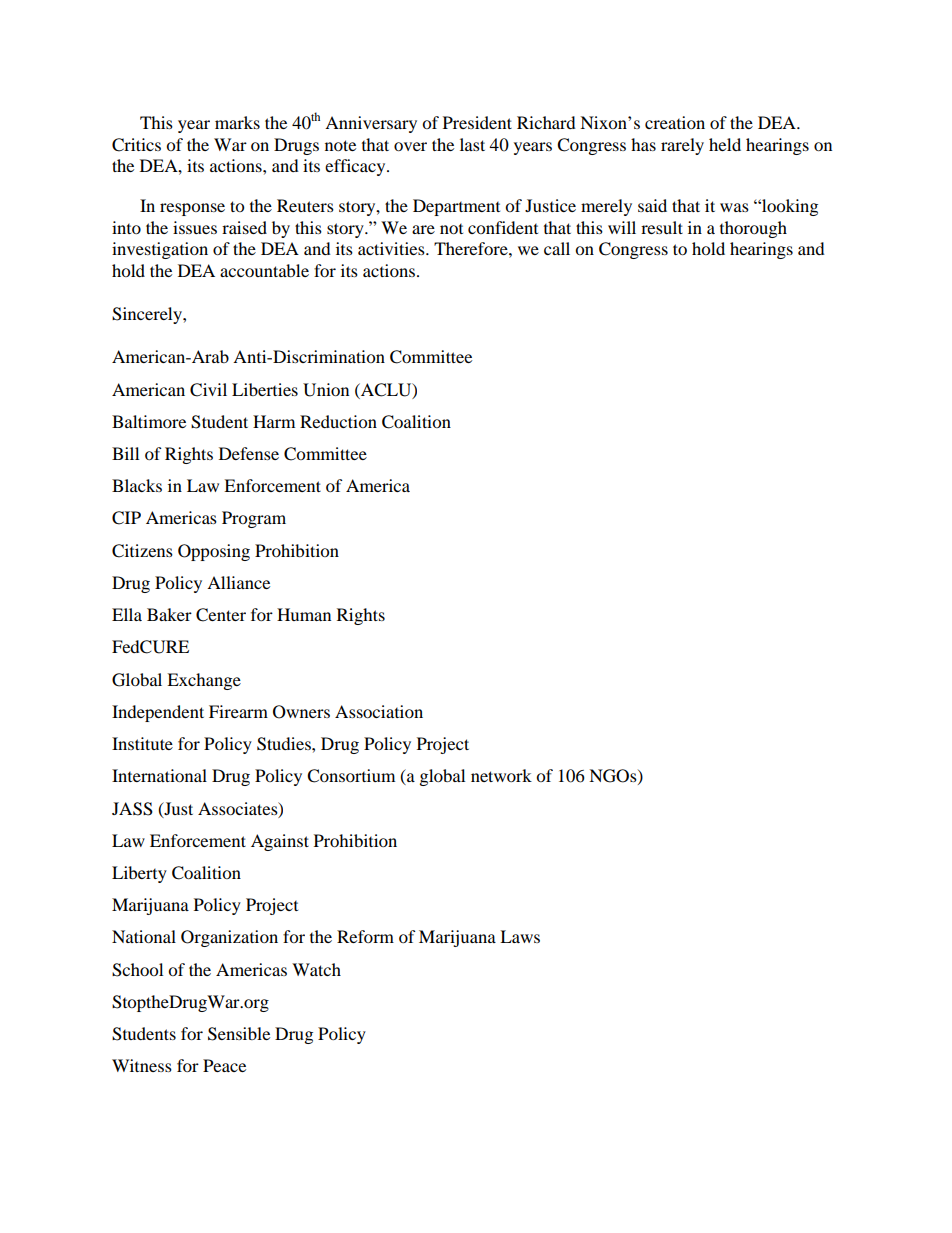  Describe the element at coordinates (365, 936) in the screenshot. I see `Reform` at that location.
